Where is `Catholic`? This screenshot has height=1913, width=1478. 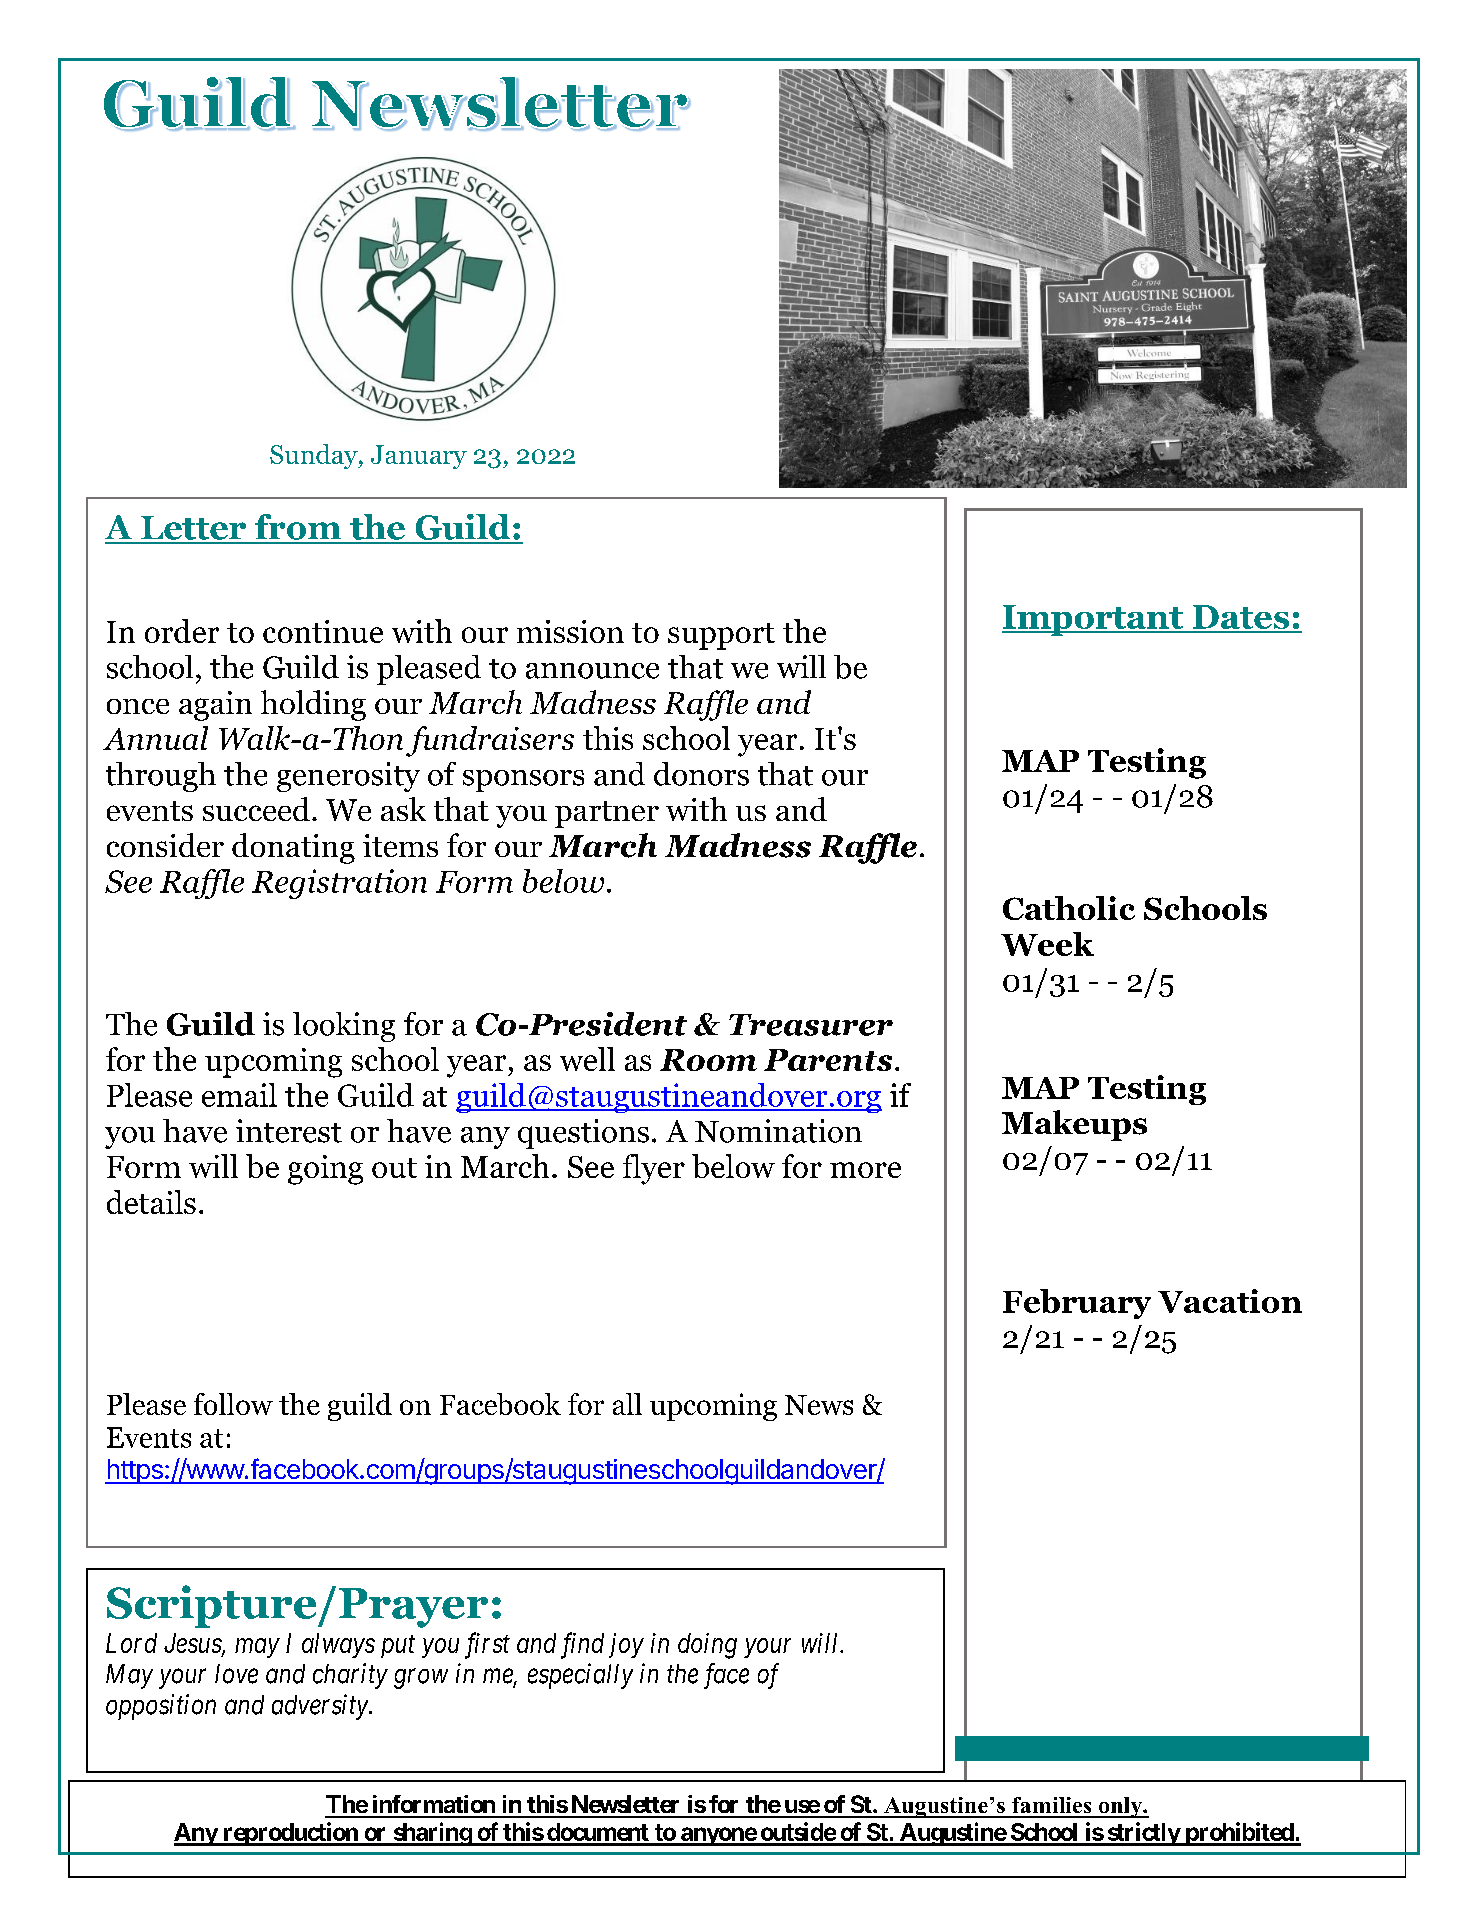
Catholic is located at coordinates (1069, 908).
